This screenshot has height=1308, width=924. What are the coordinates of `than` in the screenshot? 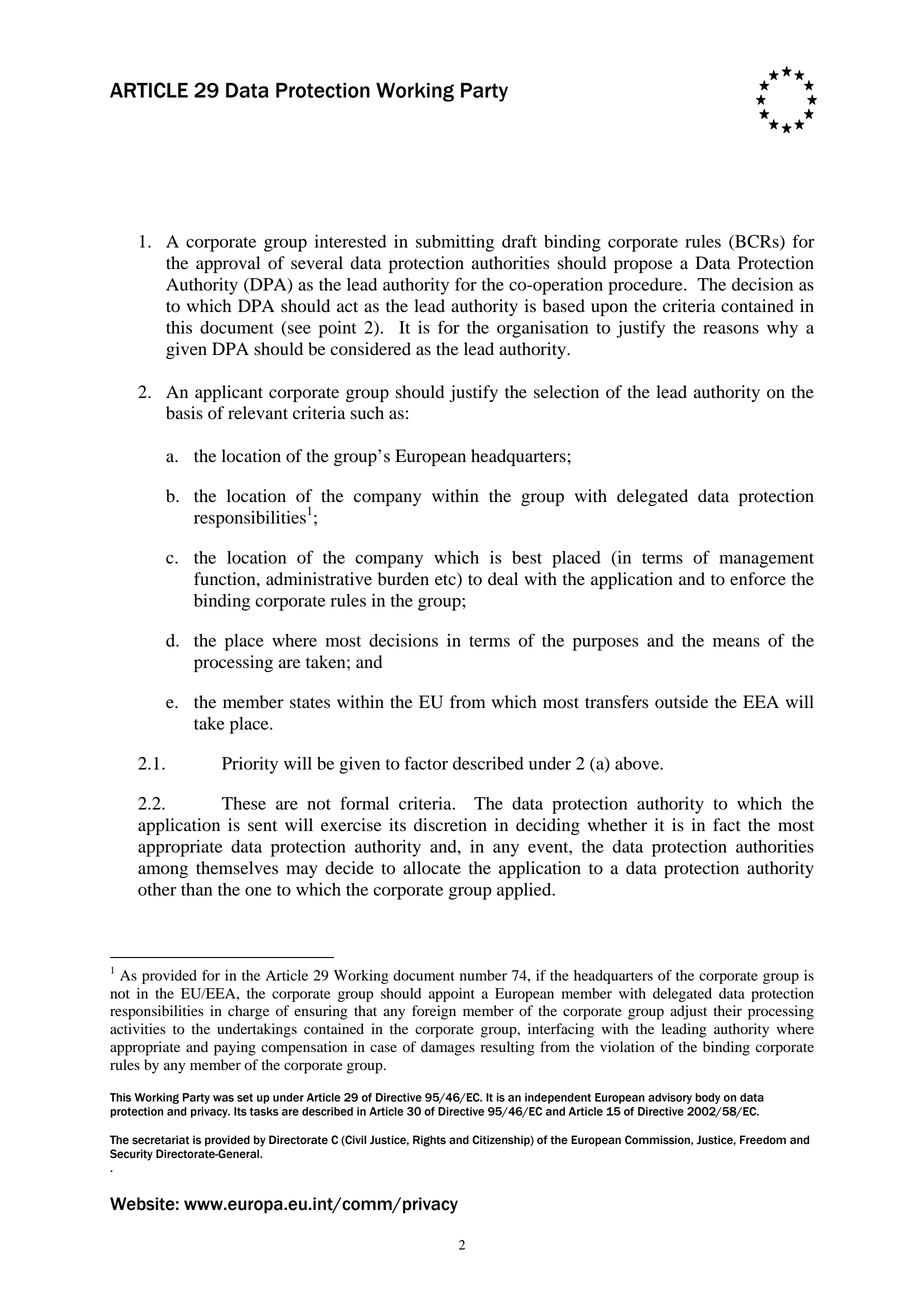 It's located at (196, 889).
